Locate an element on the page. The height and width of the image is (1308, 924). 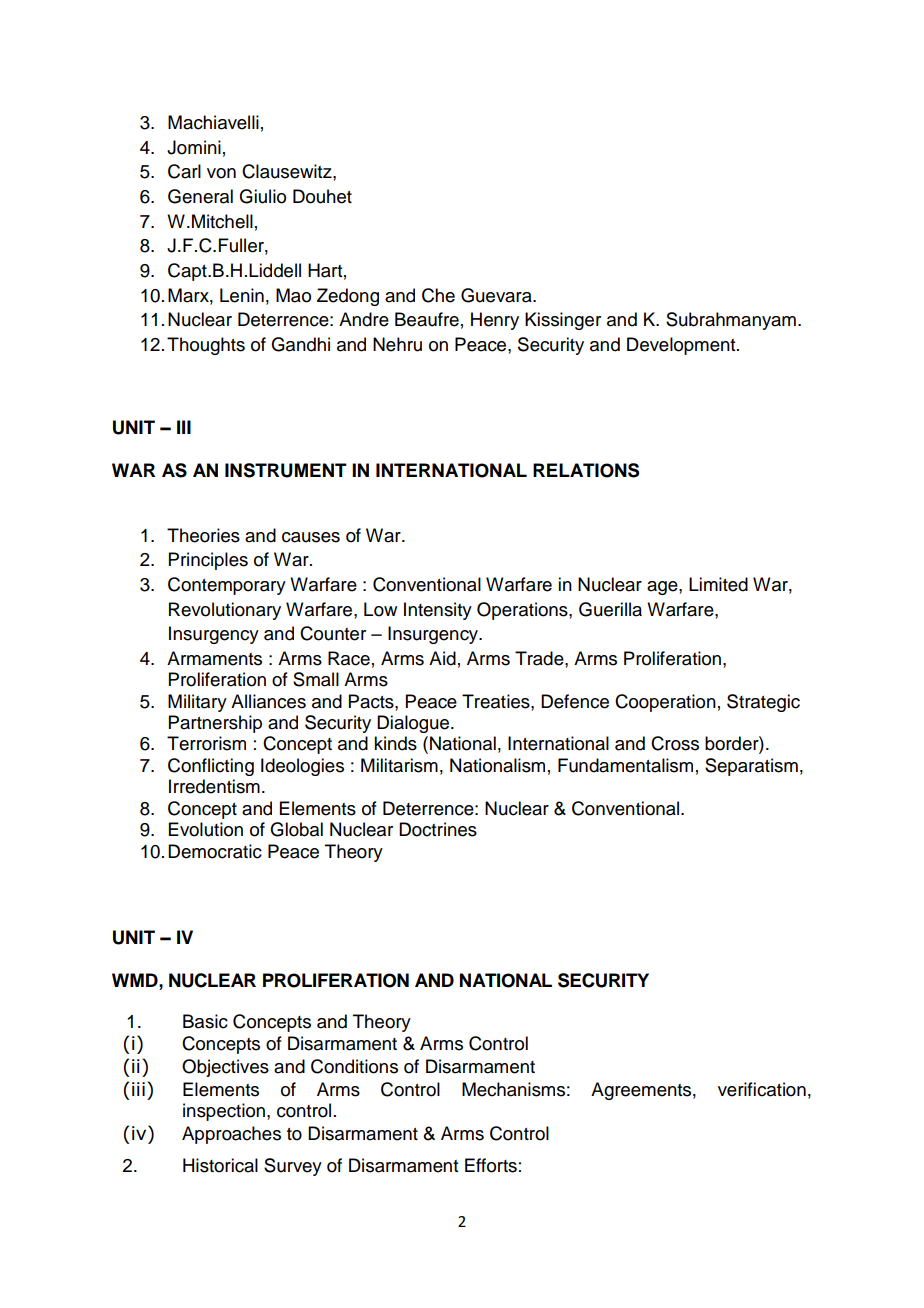
Development is located at coordinates (682, 346).
